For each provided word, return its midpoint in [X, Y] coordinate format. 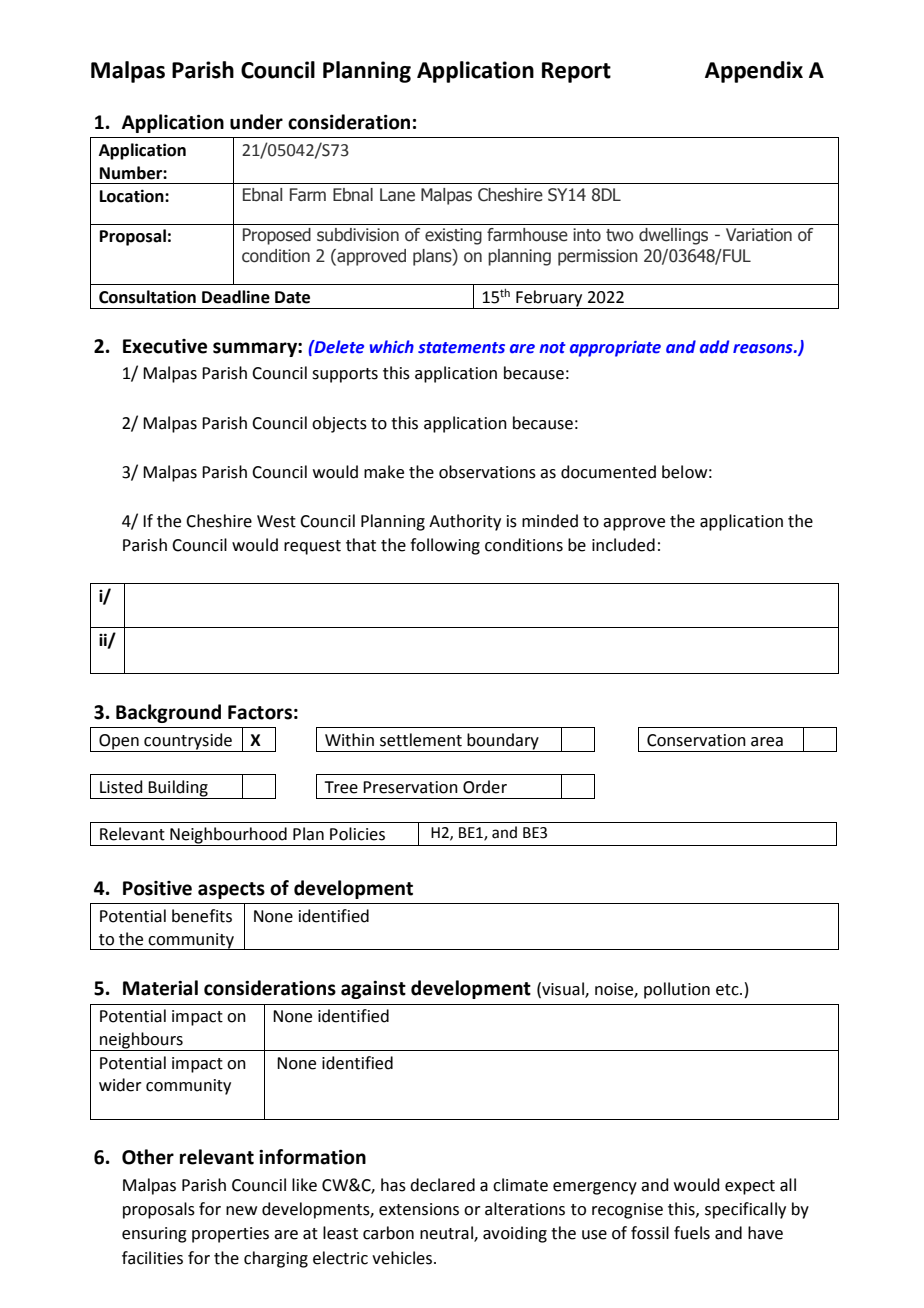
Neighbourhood [228, 836]
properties [230, 1235]
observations [487, 472]
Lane [397, 195]
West [276, 521]
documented [608, 472]
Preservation [410, 787]
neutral [447, 1234]
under [256, 122]
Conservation [696, 740]
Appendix [754, 72]
